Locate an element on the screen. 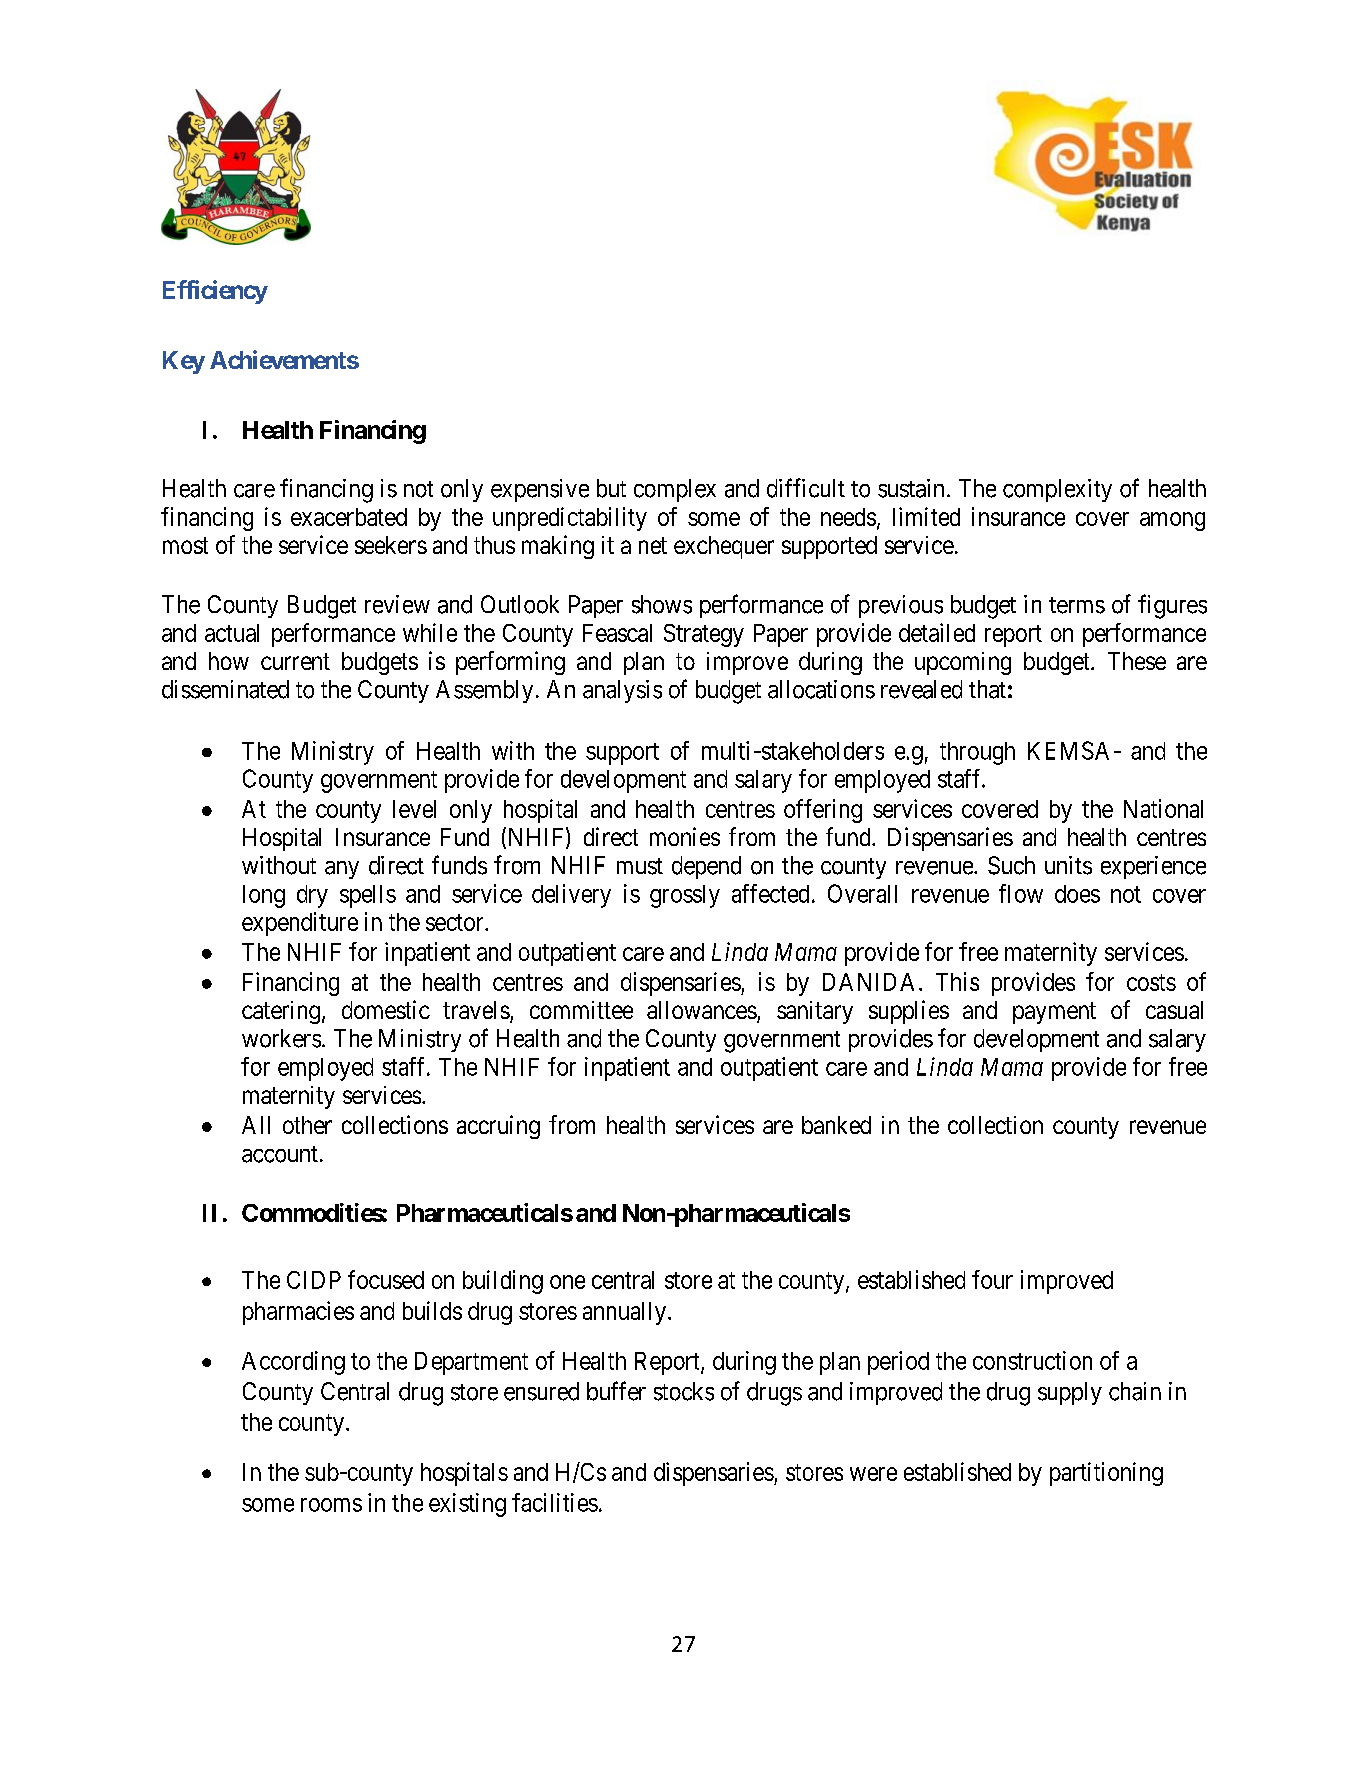  banked is located at coordinates (836, 1125).
